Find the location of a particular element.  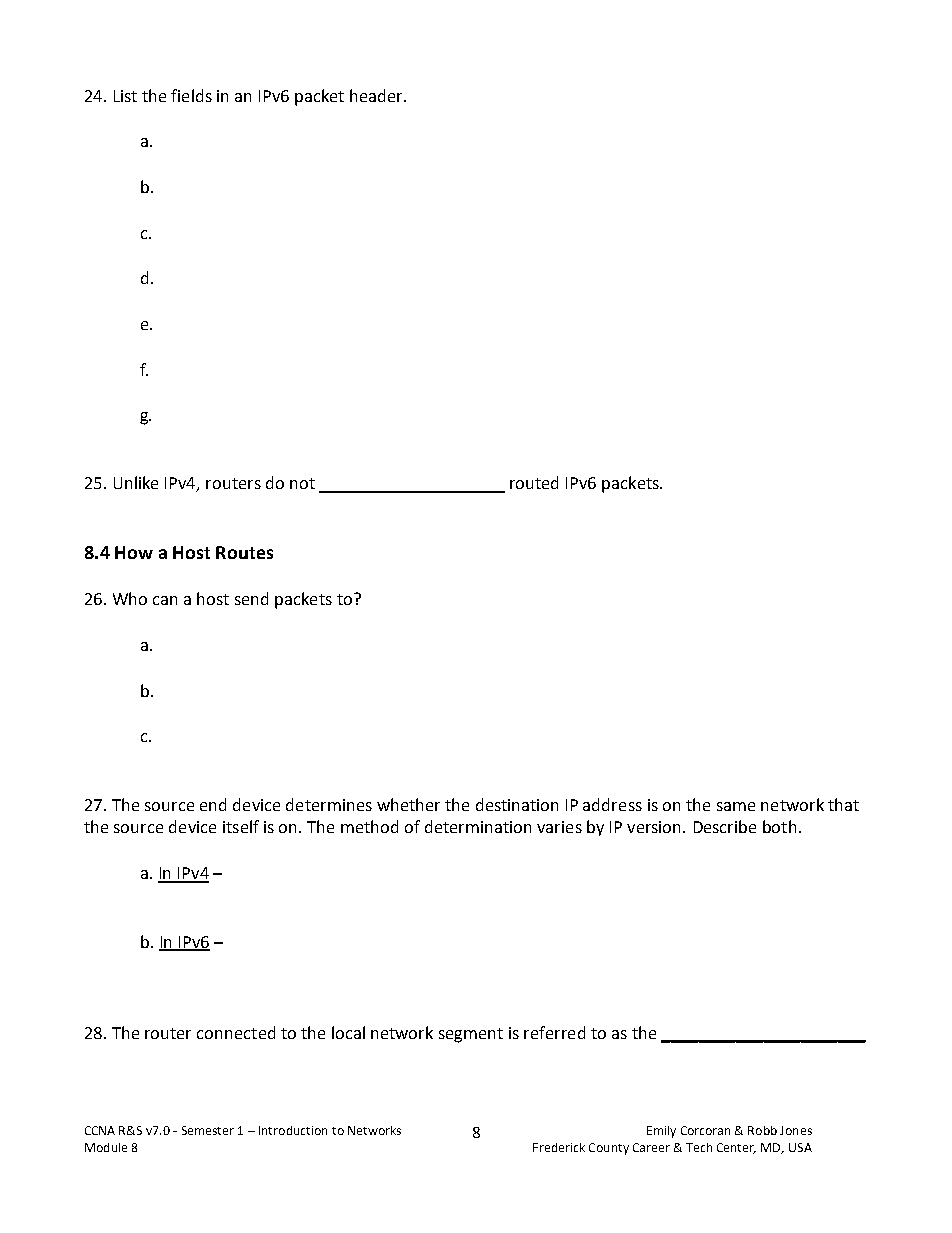

both is located at coordinates (779, 826).
